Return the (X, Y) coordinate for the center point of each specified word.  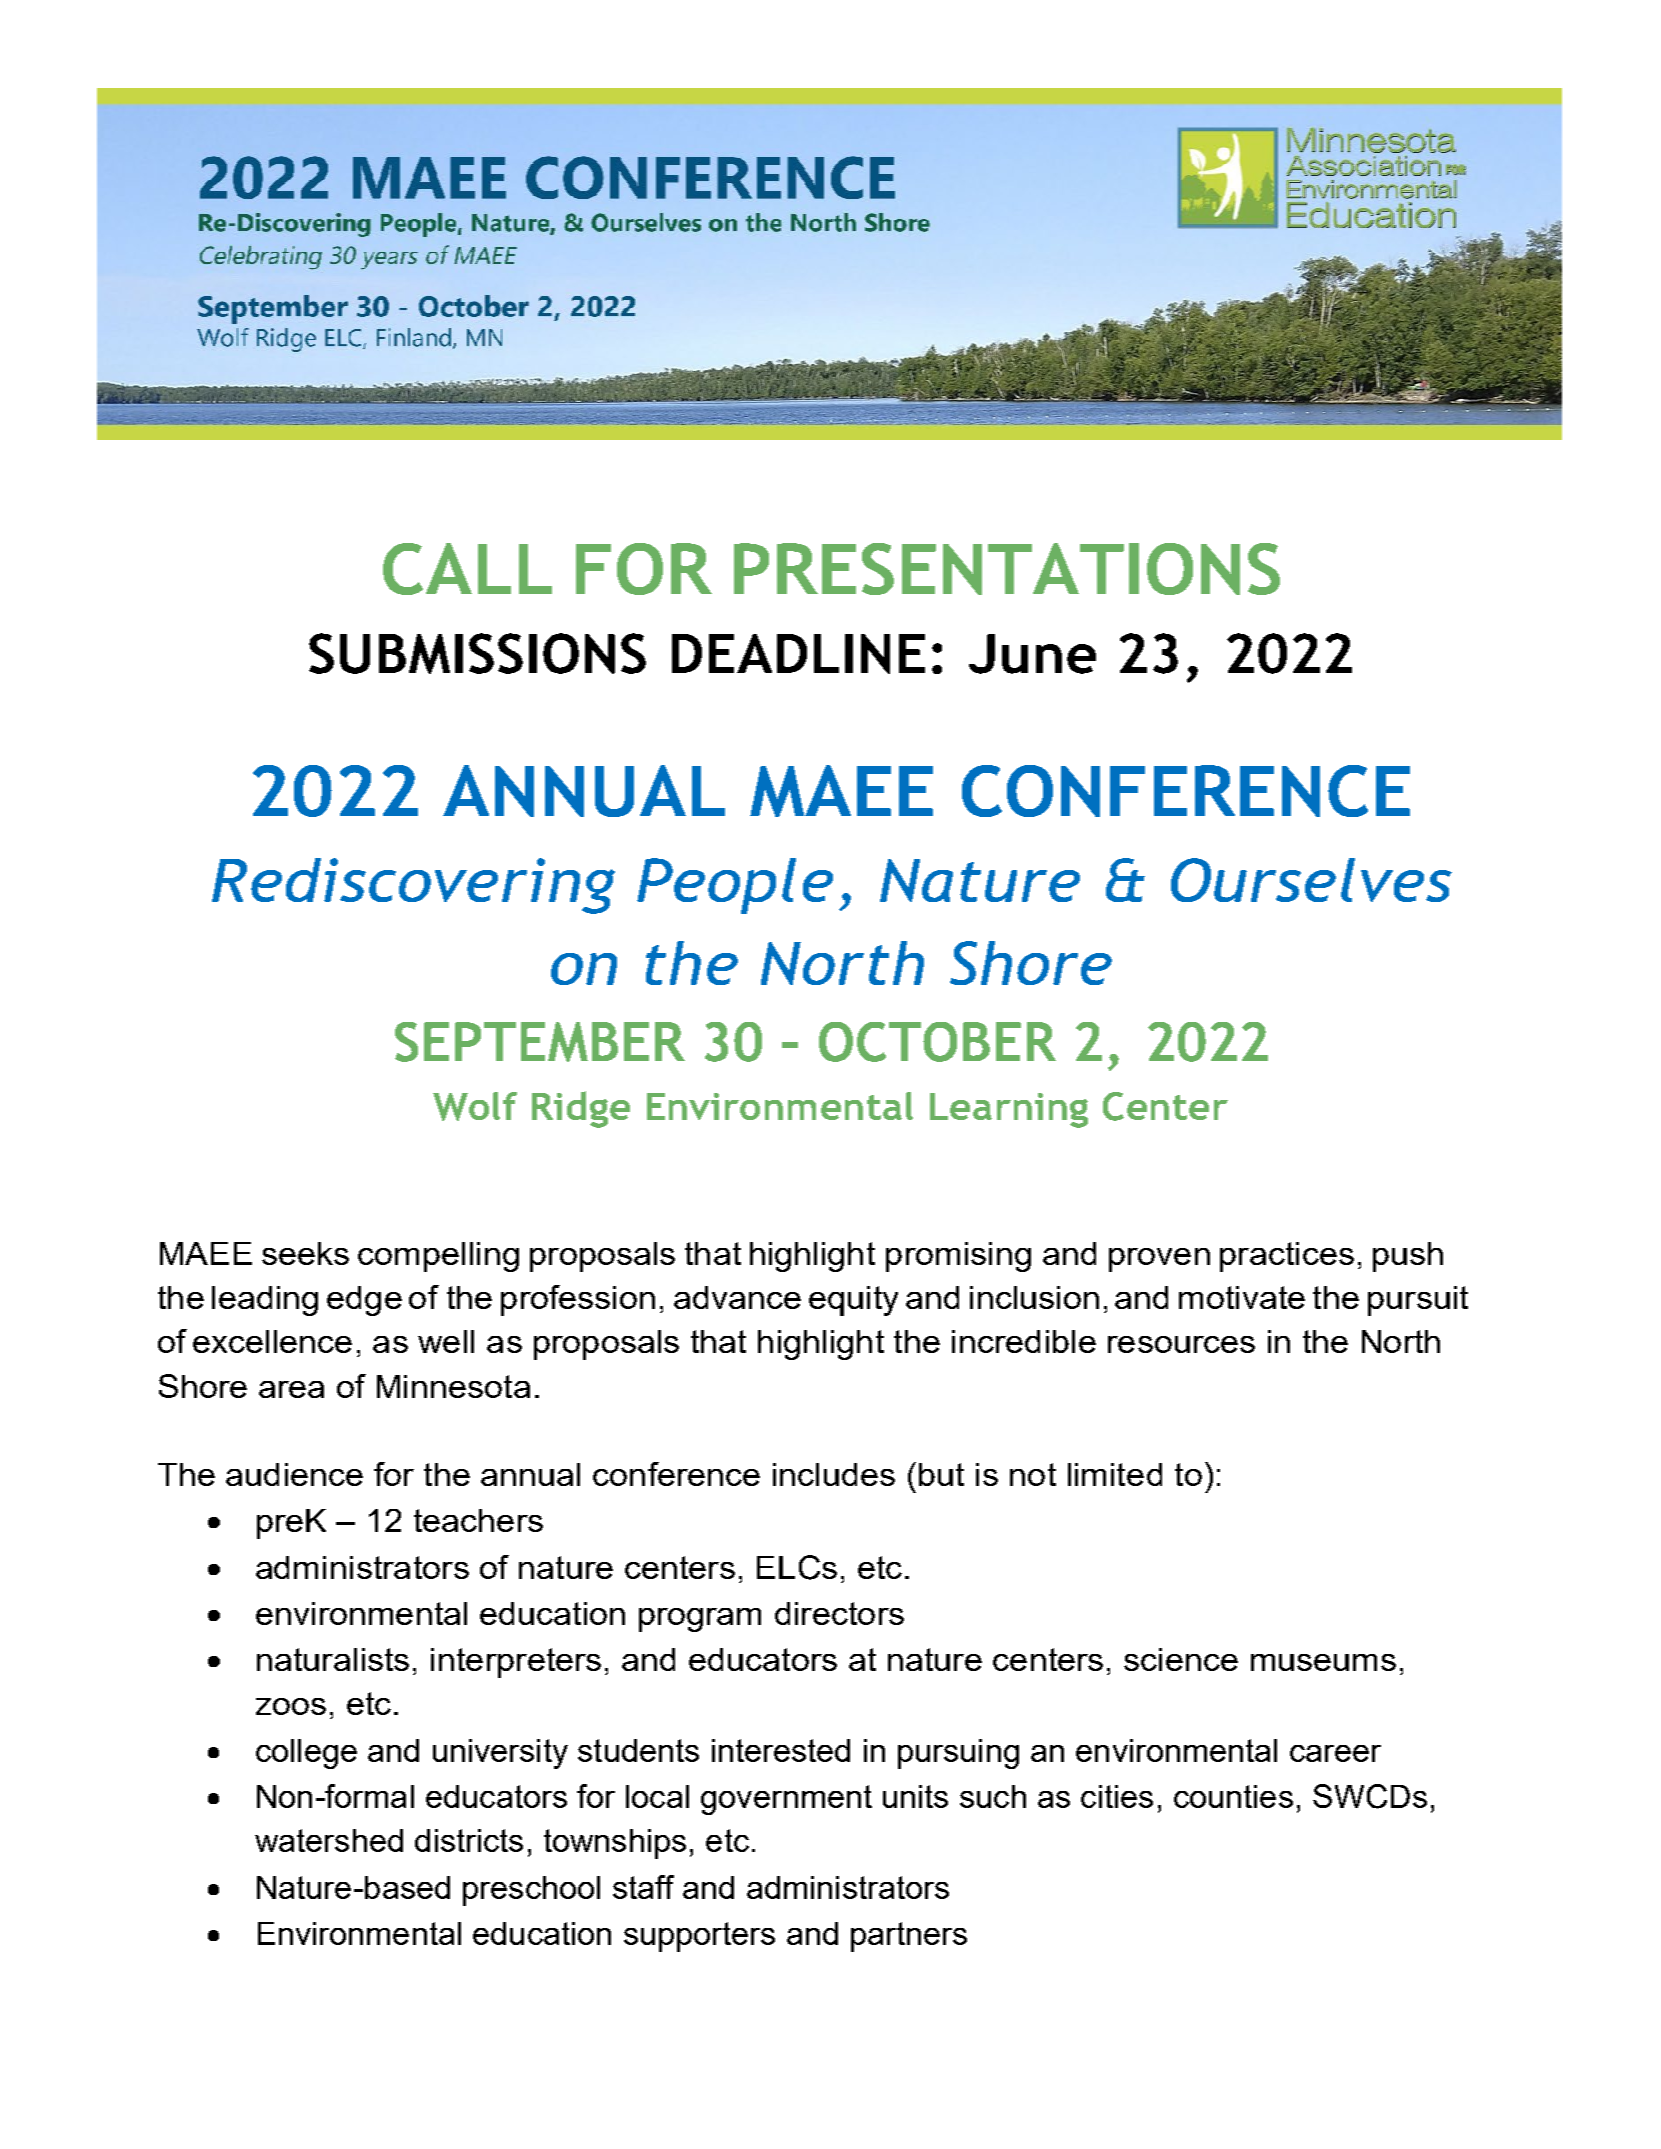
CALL (467, 569)
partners (909, 1937)
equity (853, 1301)
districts (469, 1840)
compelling (438, 1257)
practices (1287, 1257)
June (1032, 654)
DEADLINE (798, 654)
